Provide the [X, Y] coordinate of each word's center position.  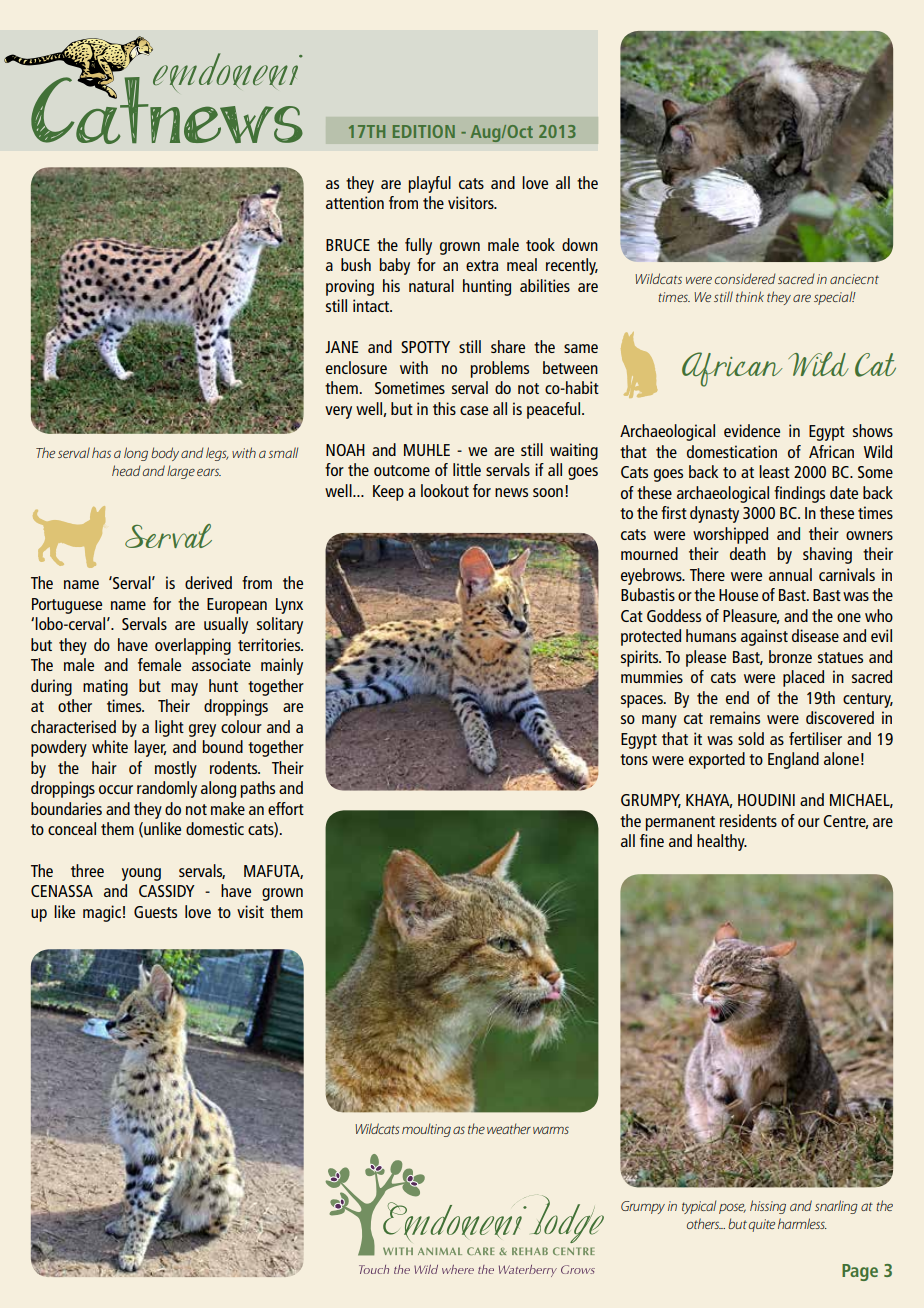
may [184, 689]
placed [803, 678]
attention [355, 202]
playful [429, 184]
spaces [643, 701]
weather [509, 1128]
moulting [426, 1130]
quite [762, 1225]
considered [745, 278]
